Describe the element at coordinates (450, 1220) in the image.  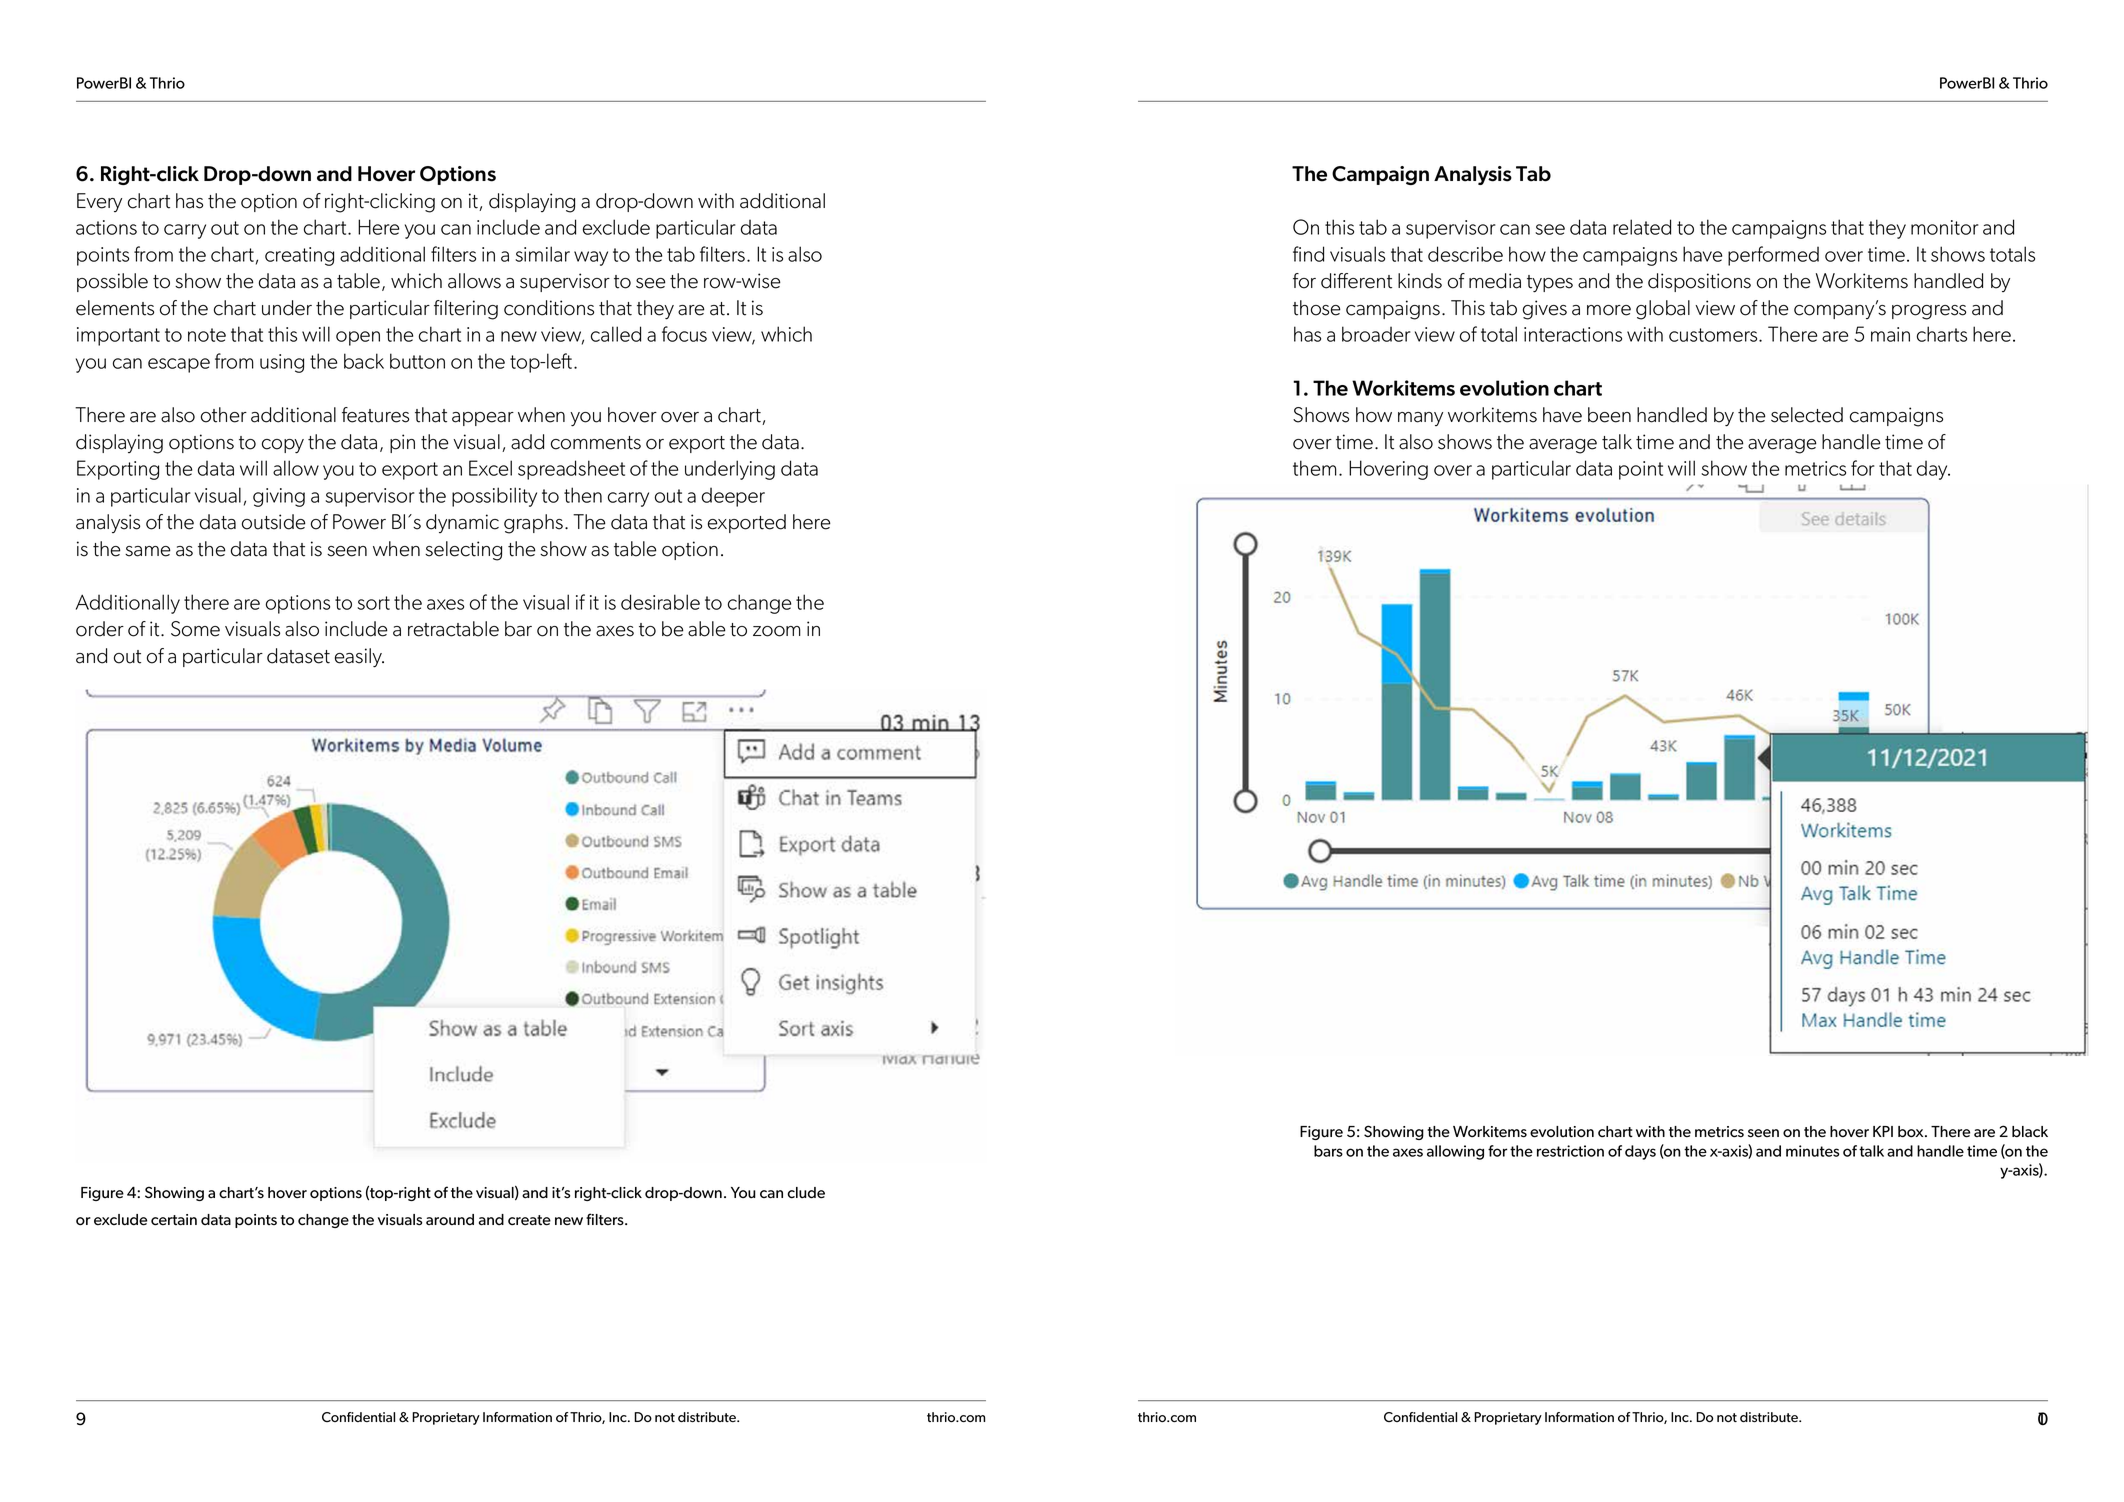
I see `around` at that location.
